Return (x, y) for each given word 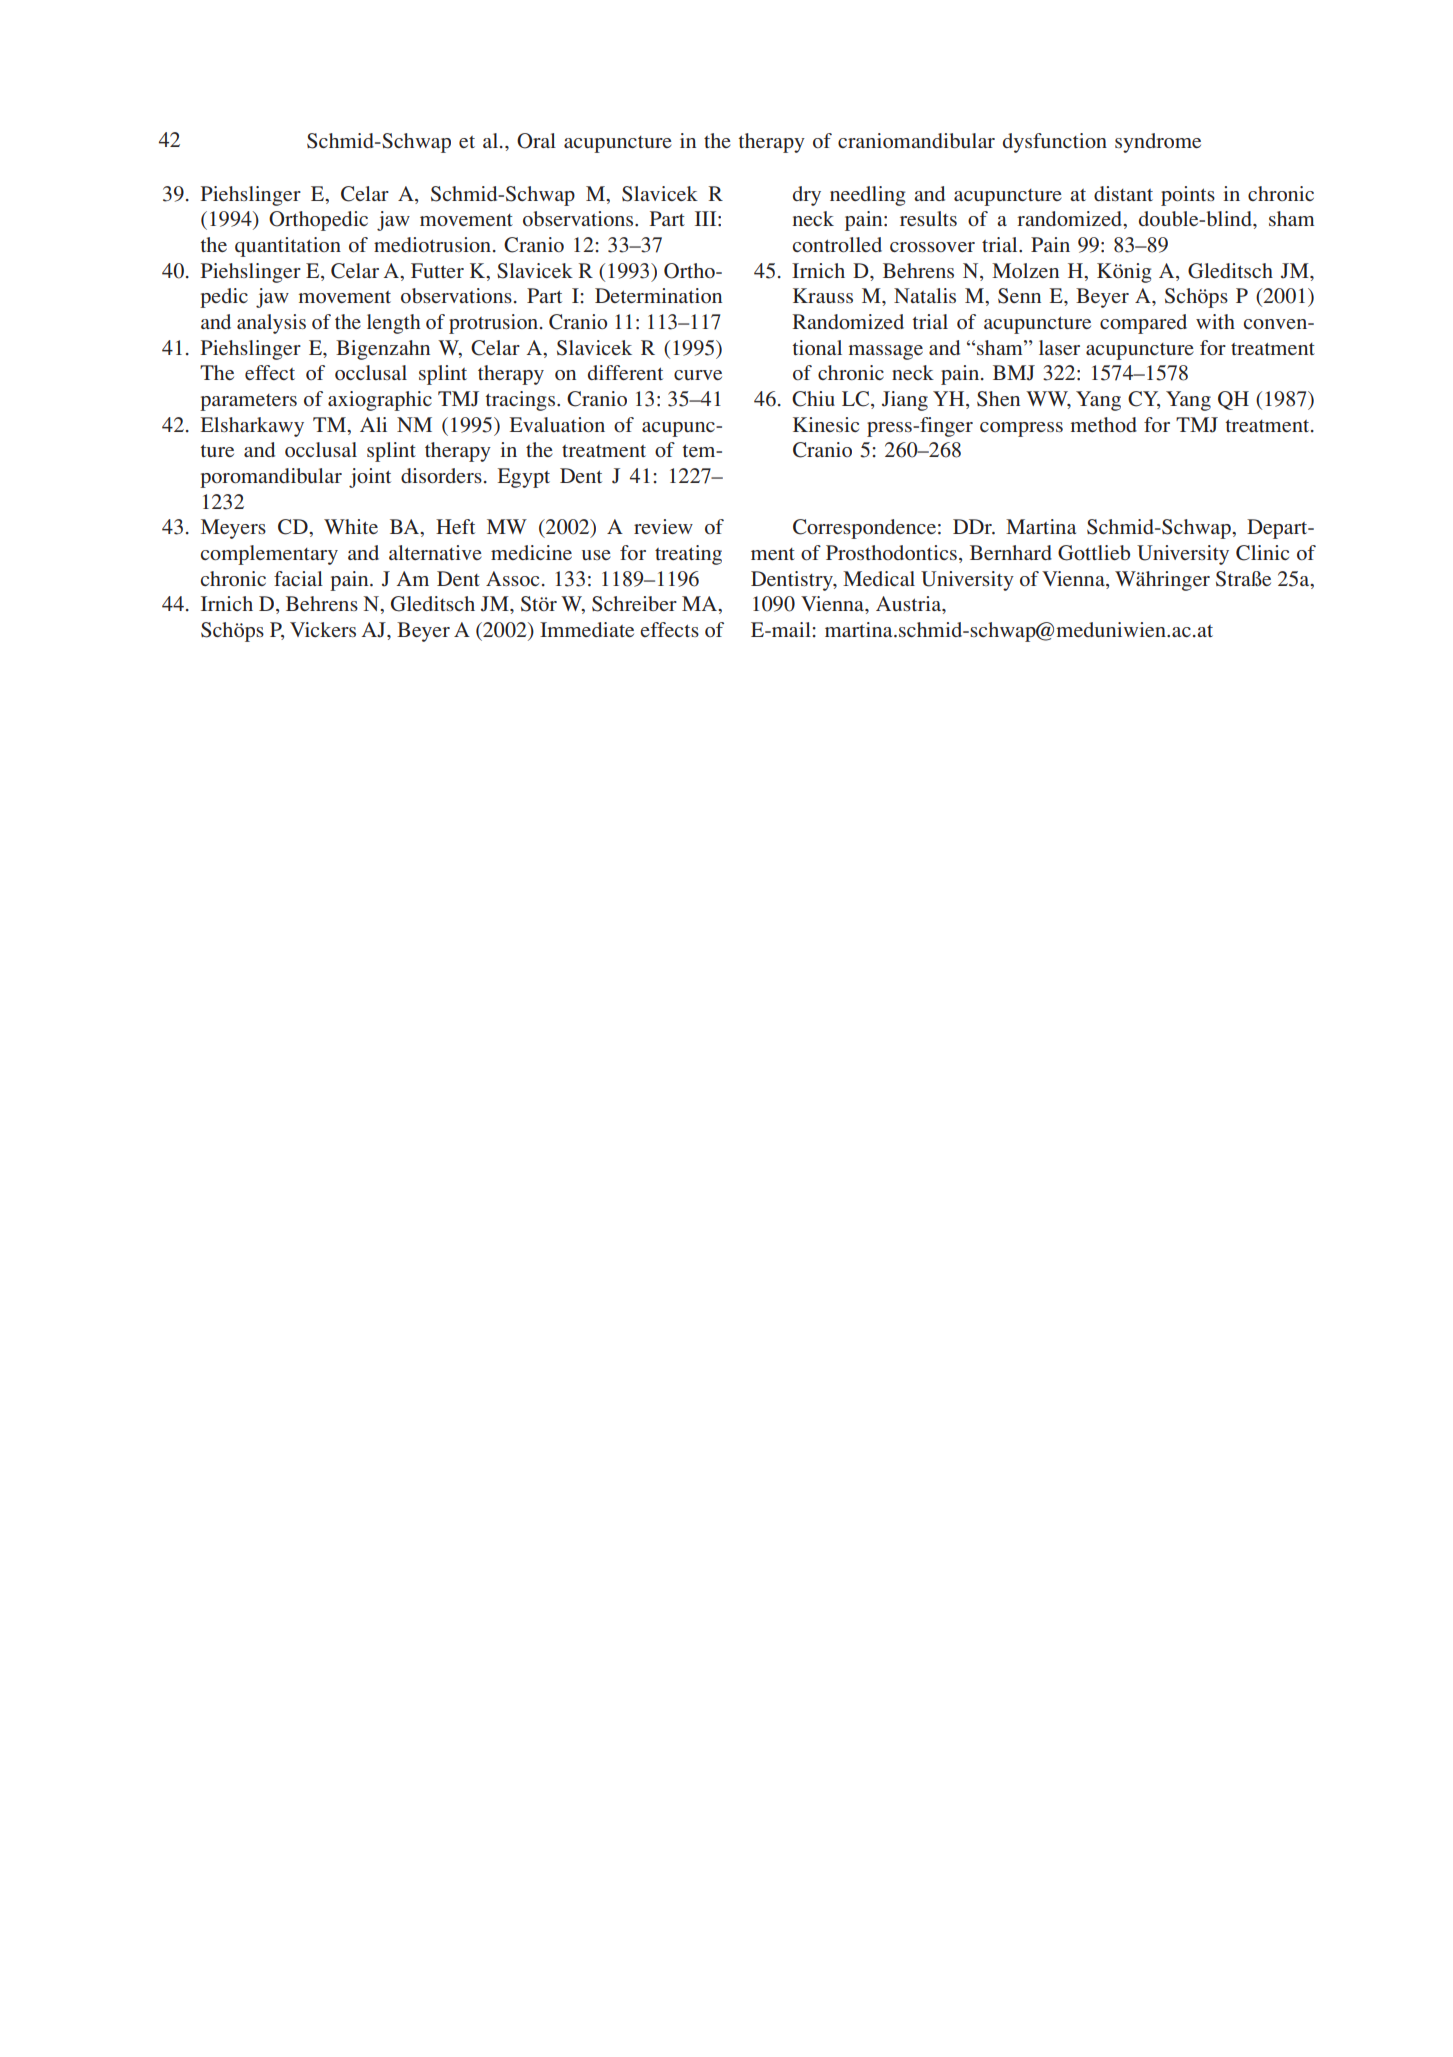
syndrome (1158, 143)
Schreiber (634, 604)
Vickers (323, 629)
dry (807, 196)
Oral (536, 141)
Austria (910, 605)
